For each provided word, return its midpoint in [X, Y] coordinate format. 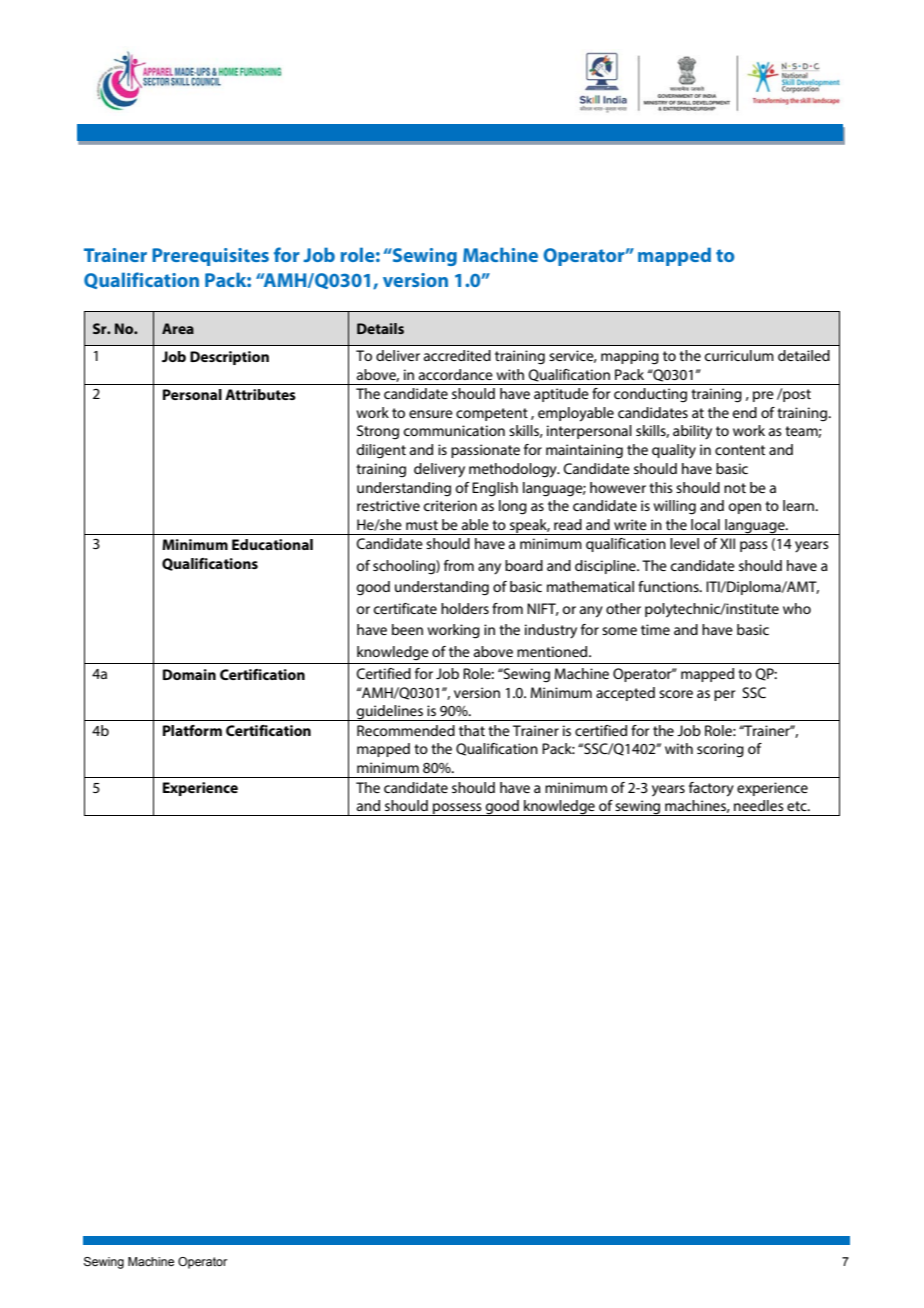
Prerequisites [210, 257]
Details [380, 328]
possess [457, 809]
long [513, 507]
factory [711, 789]
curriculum [739, 355]
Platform [192, 730]
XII [727, 543]
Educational [272, 544]
